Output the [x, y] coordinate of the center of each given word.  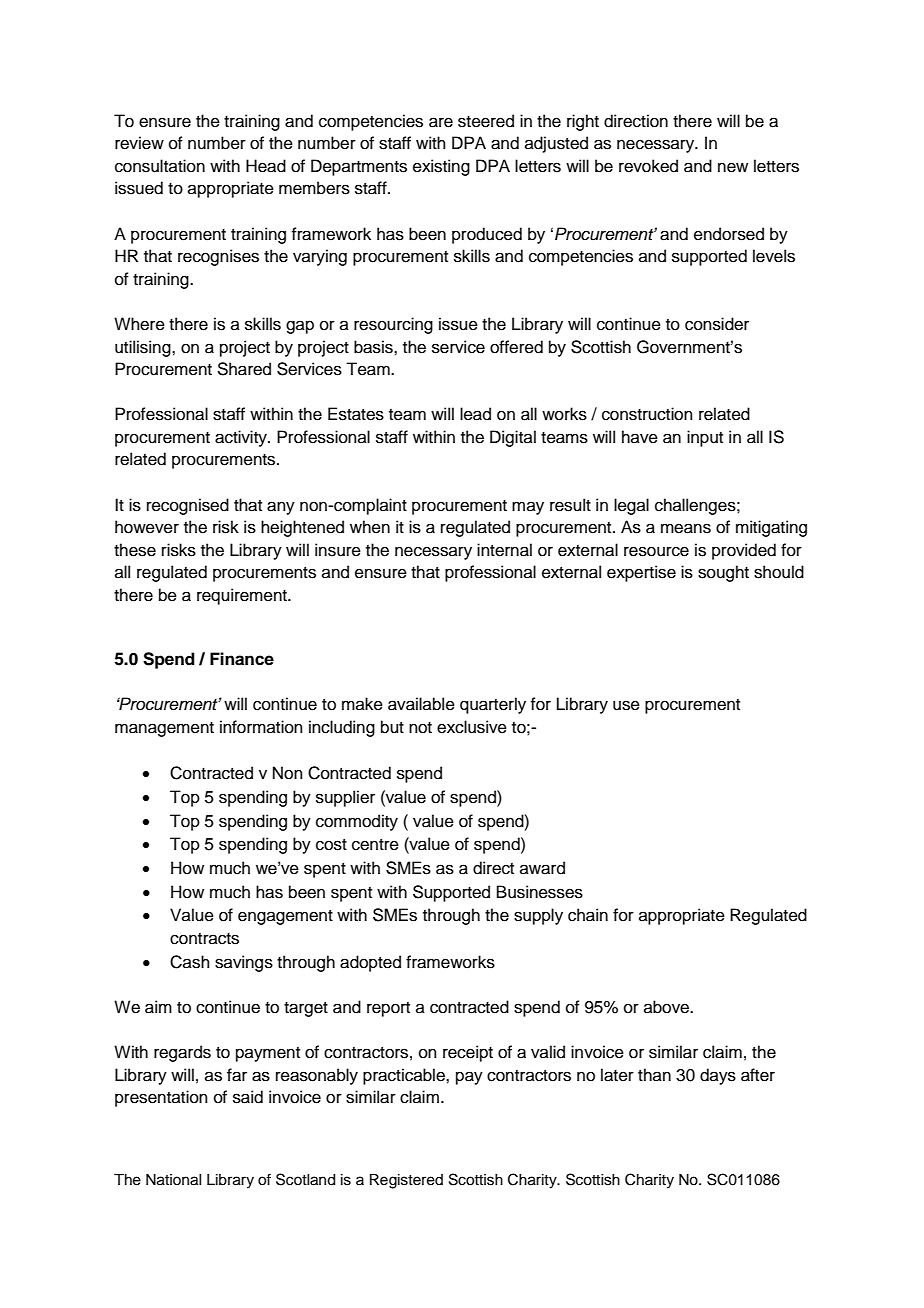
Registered [406, 1181]
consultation [160, 166]
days [718, 1076]
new [733, 167]
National [173, 1180]
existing [441, 167]
